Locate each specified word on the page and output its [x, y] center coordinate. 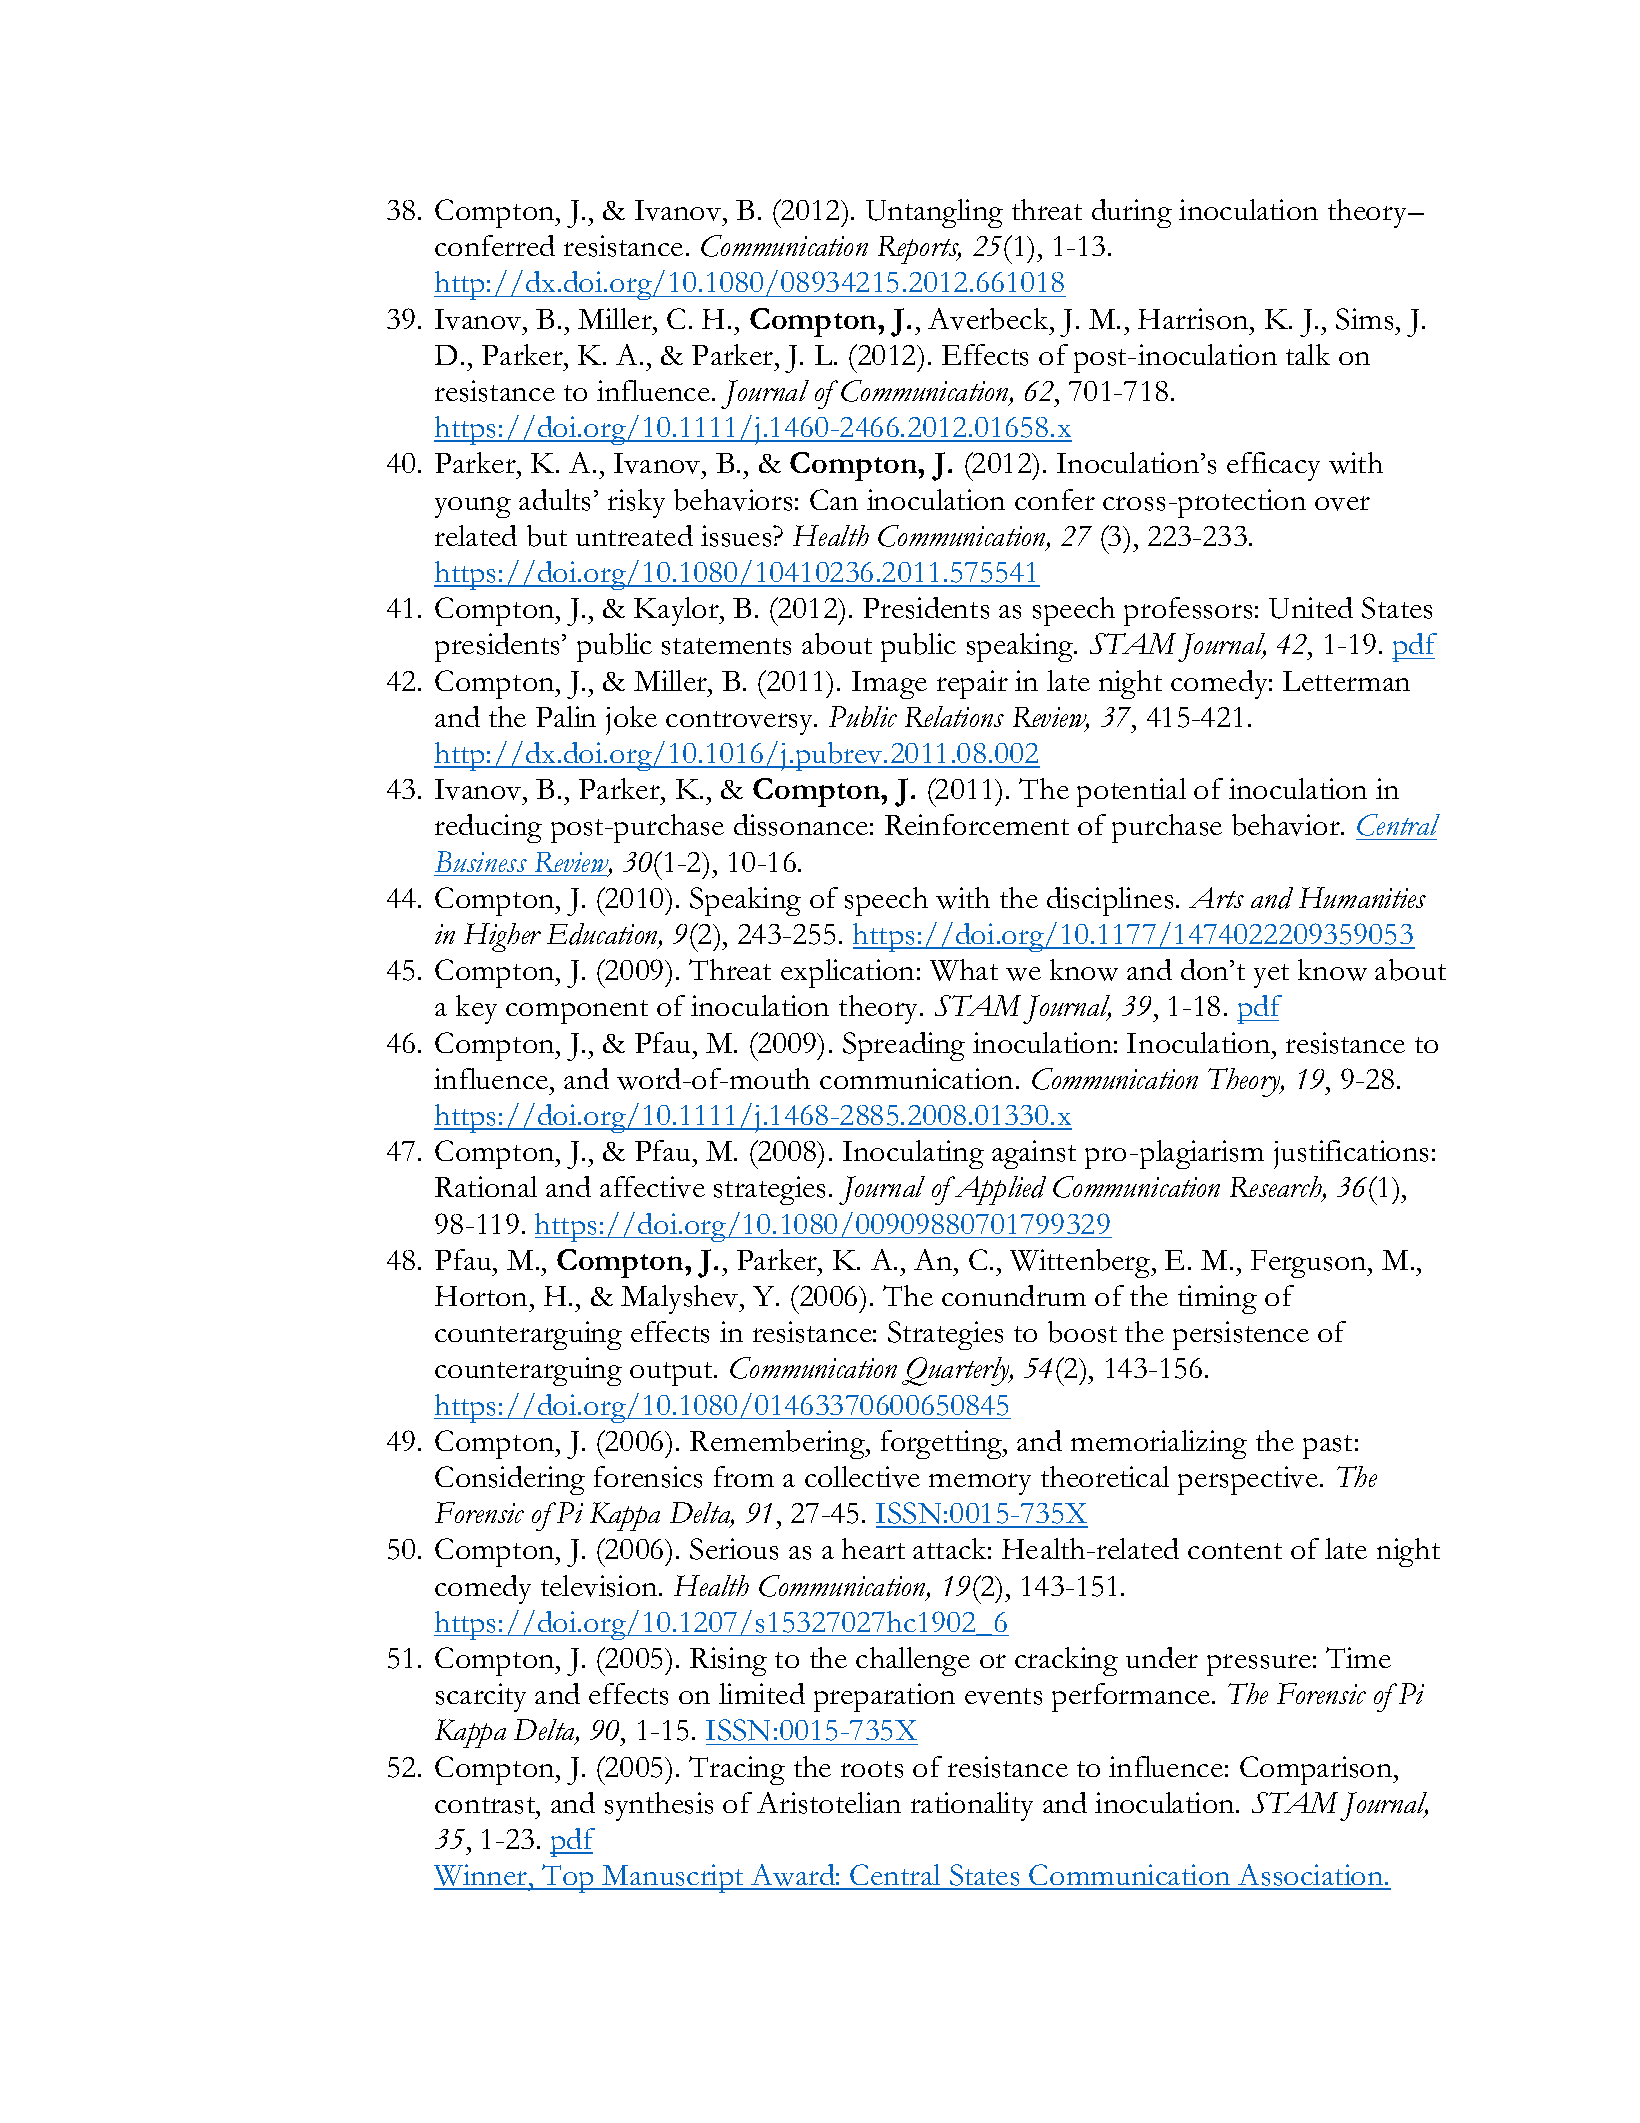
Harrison [1194, 319]
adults [554, 500]
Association [1311, 1876]
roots [872, 1769]
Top [568, 1878]
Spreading [904, 1046]
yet [1271, 976]
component [577, 1012]
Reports [919, 250]
